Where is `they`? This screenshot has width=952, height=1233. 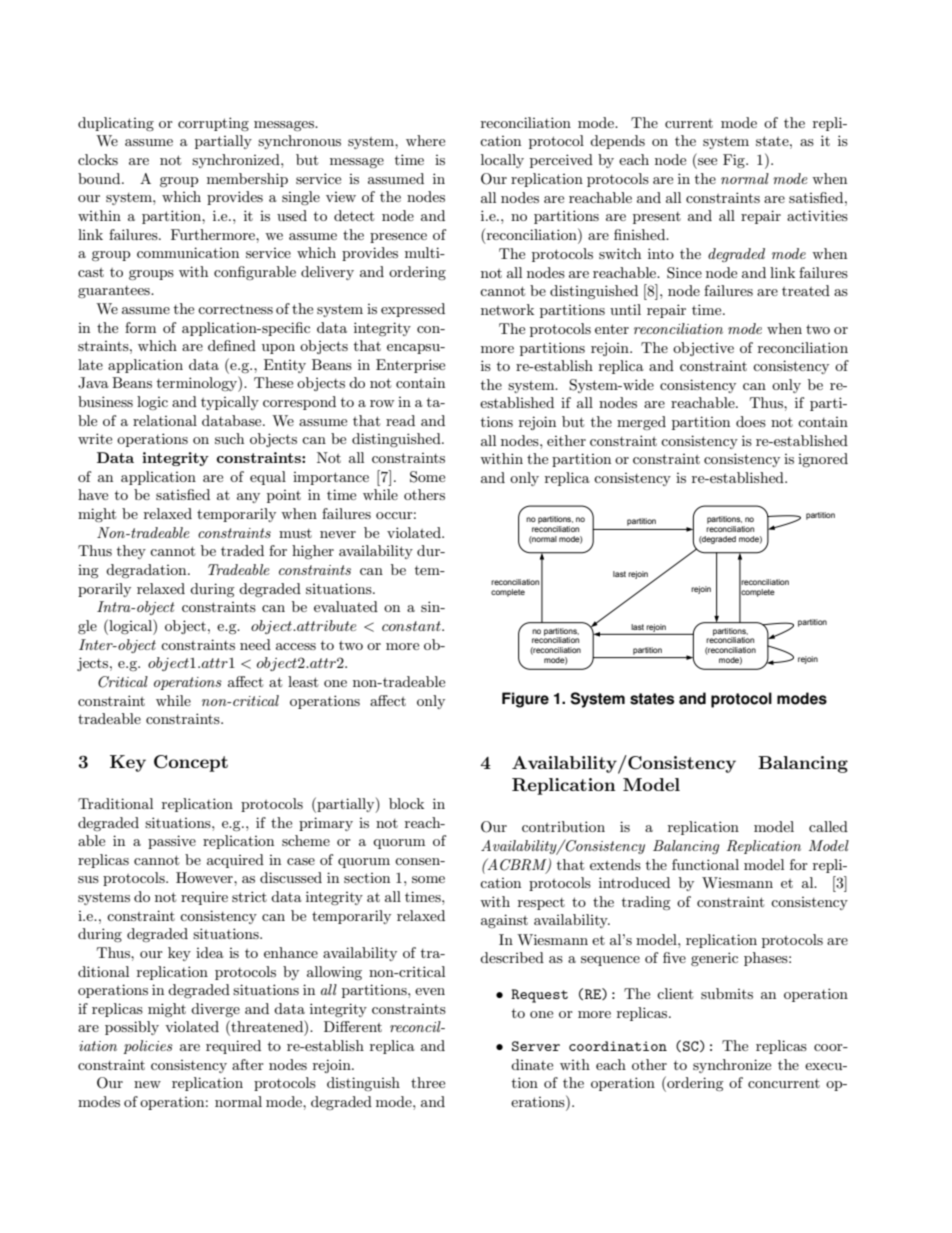 they is located at coordinates (131, 552).
